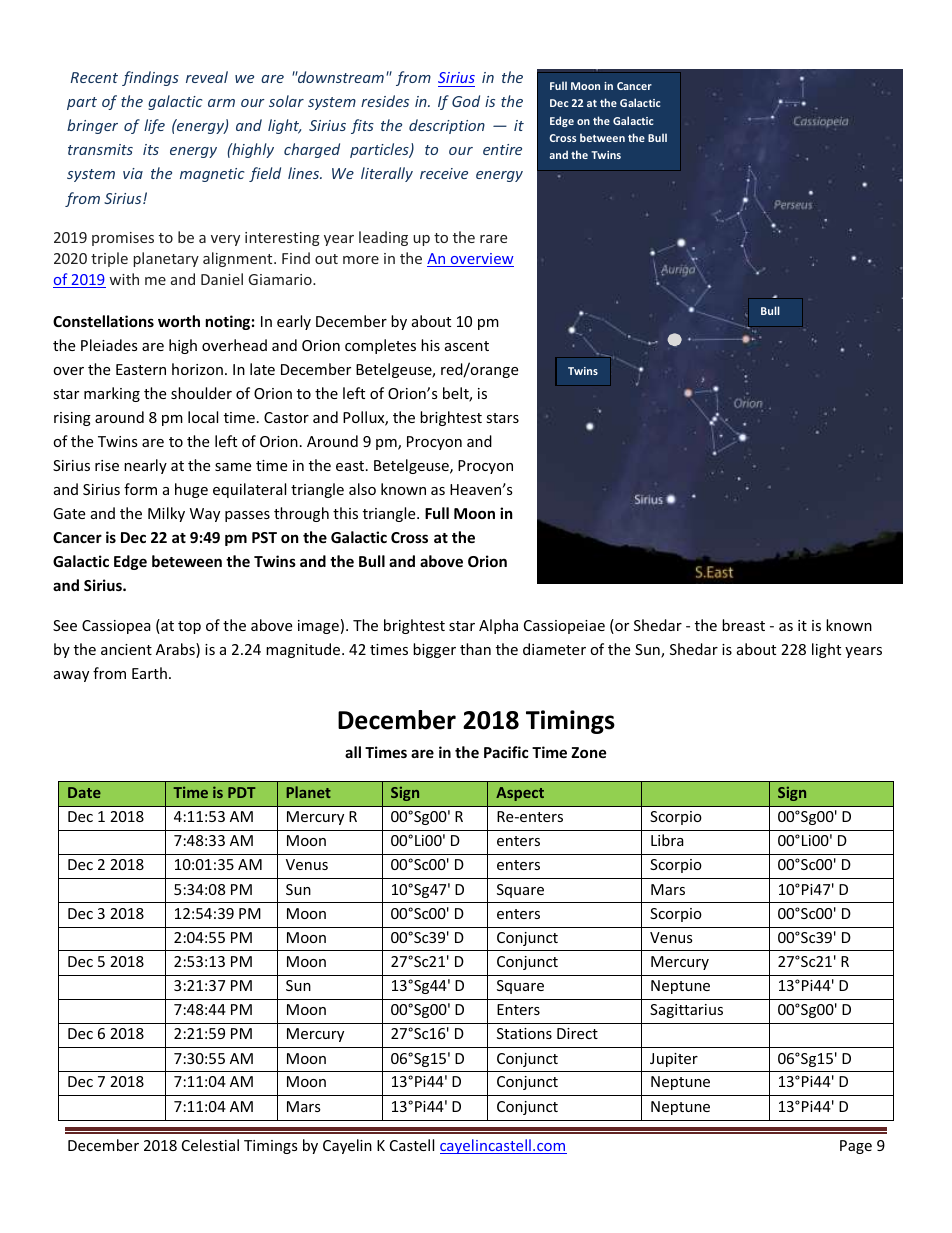  Describe the element at coordinates (149, 673) in the screenshot. I see `Earth` at that location.
